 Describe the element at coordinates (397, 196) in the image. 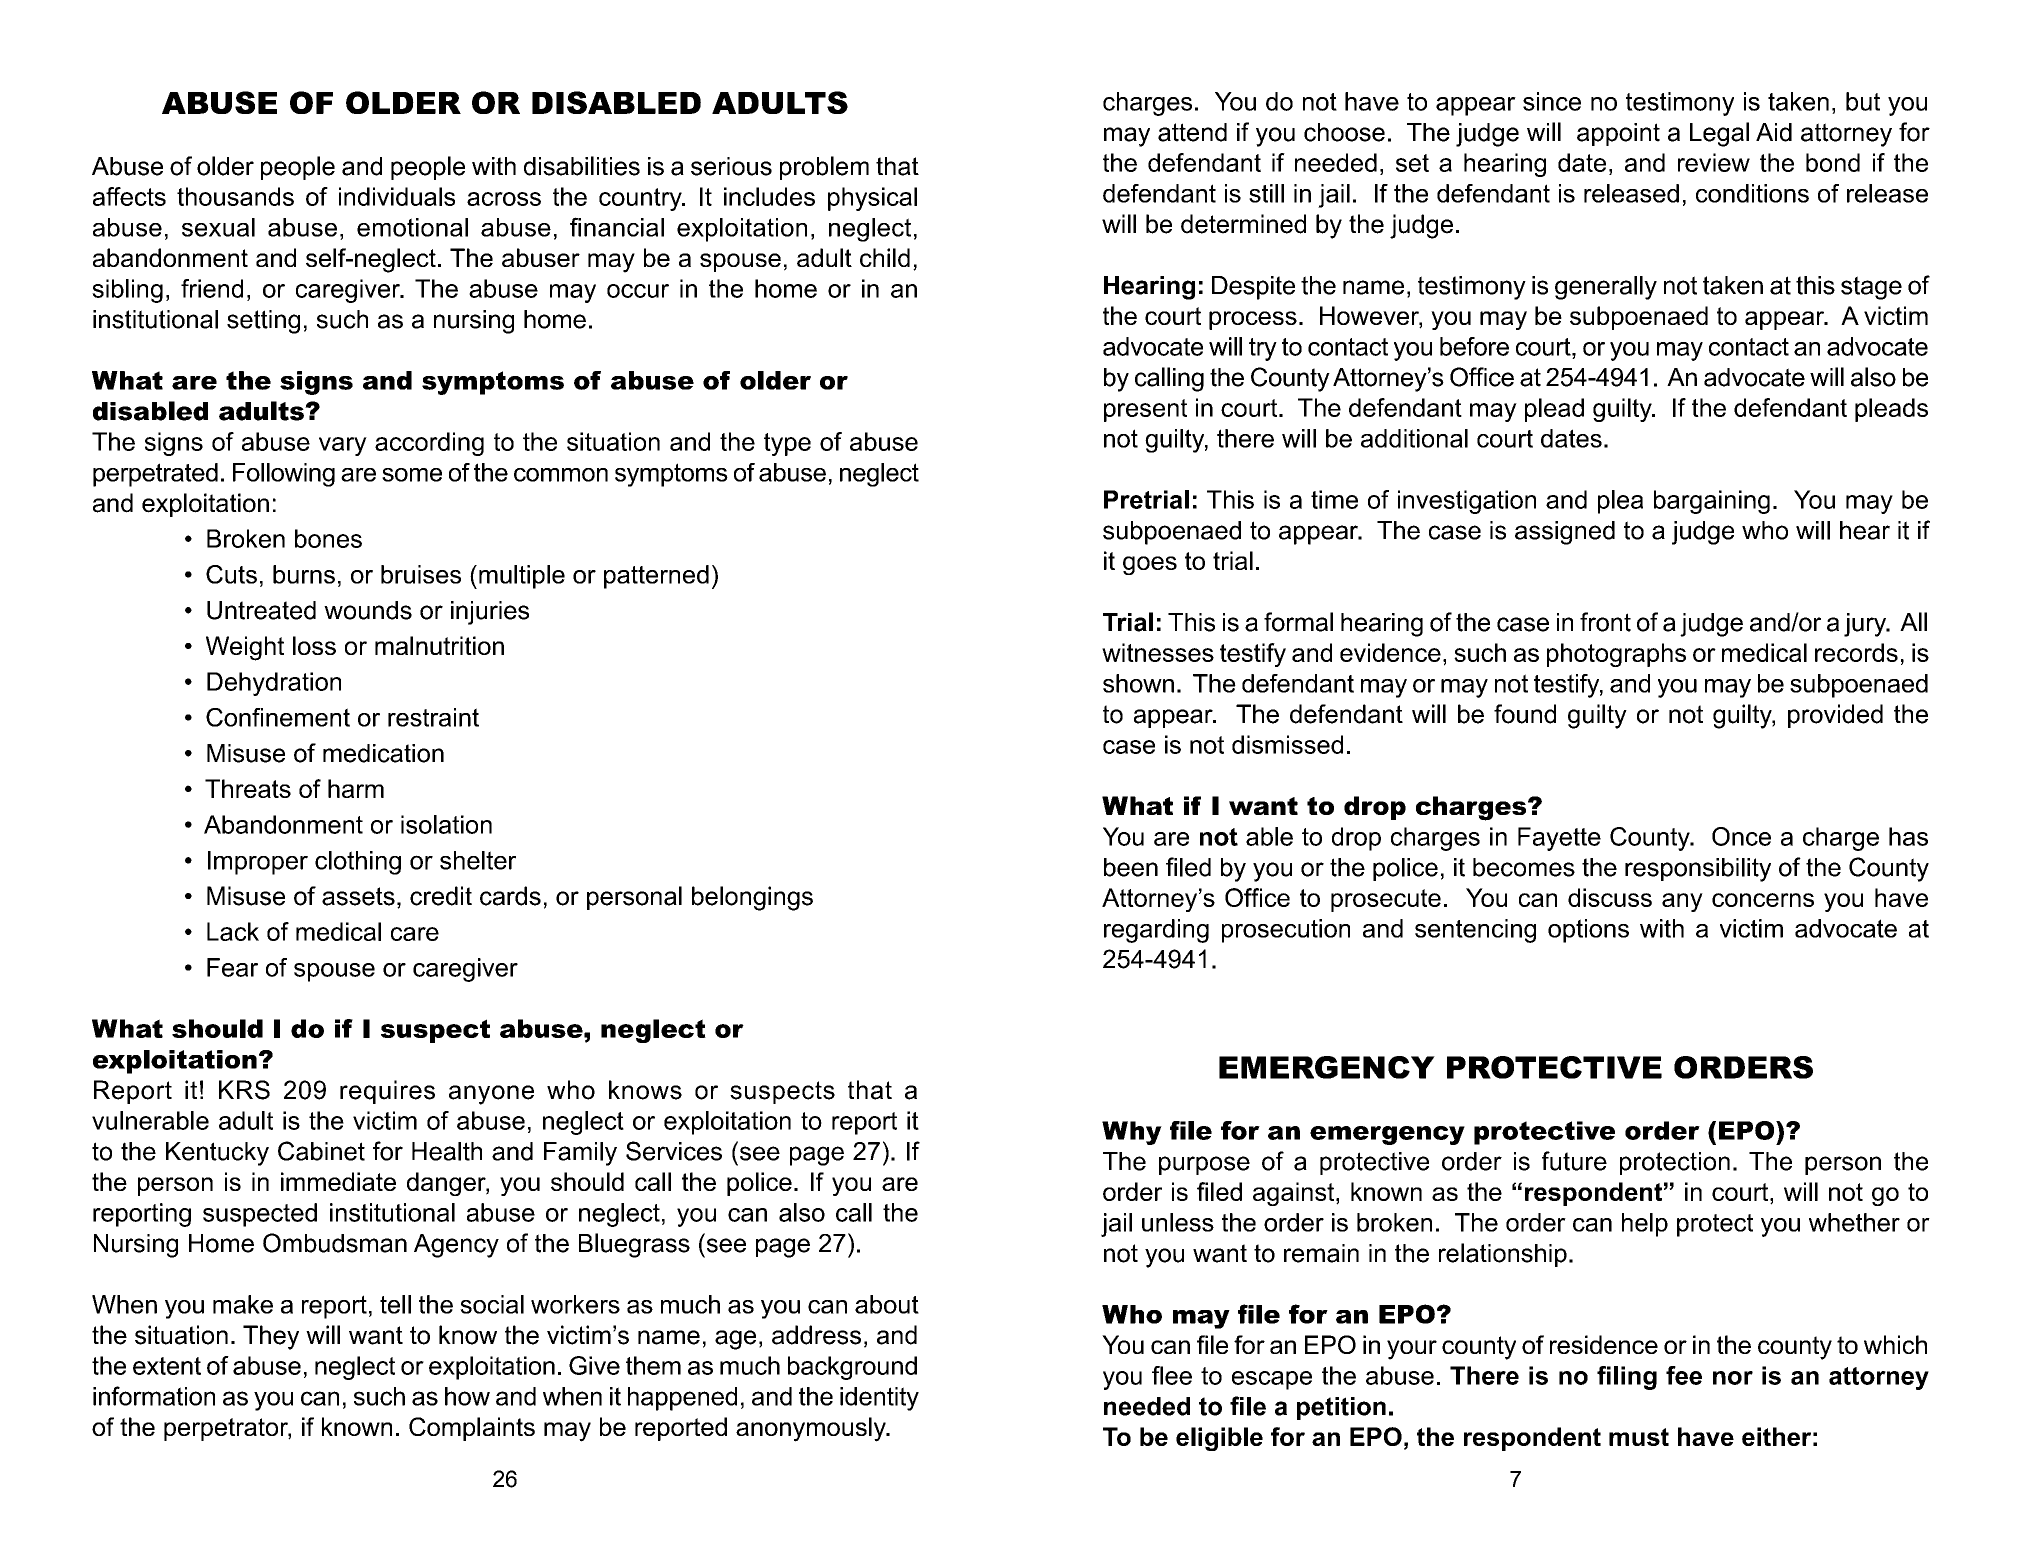

I see `individuals` at that location.
